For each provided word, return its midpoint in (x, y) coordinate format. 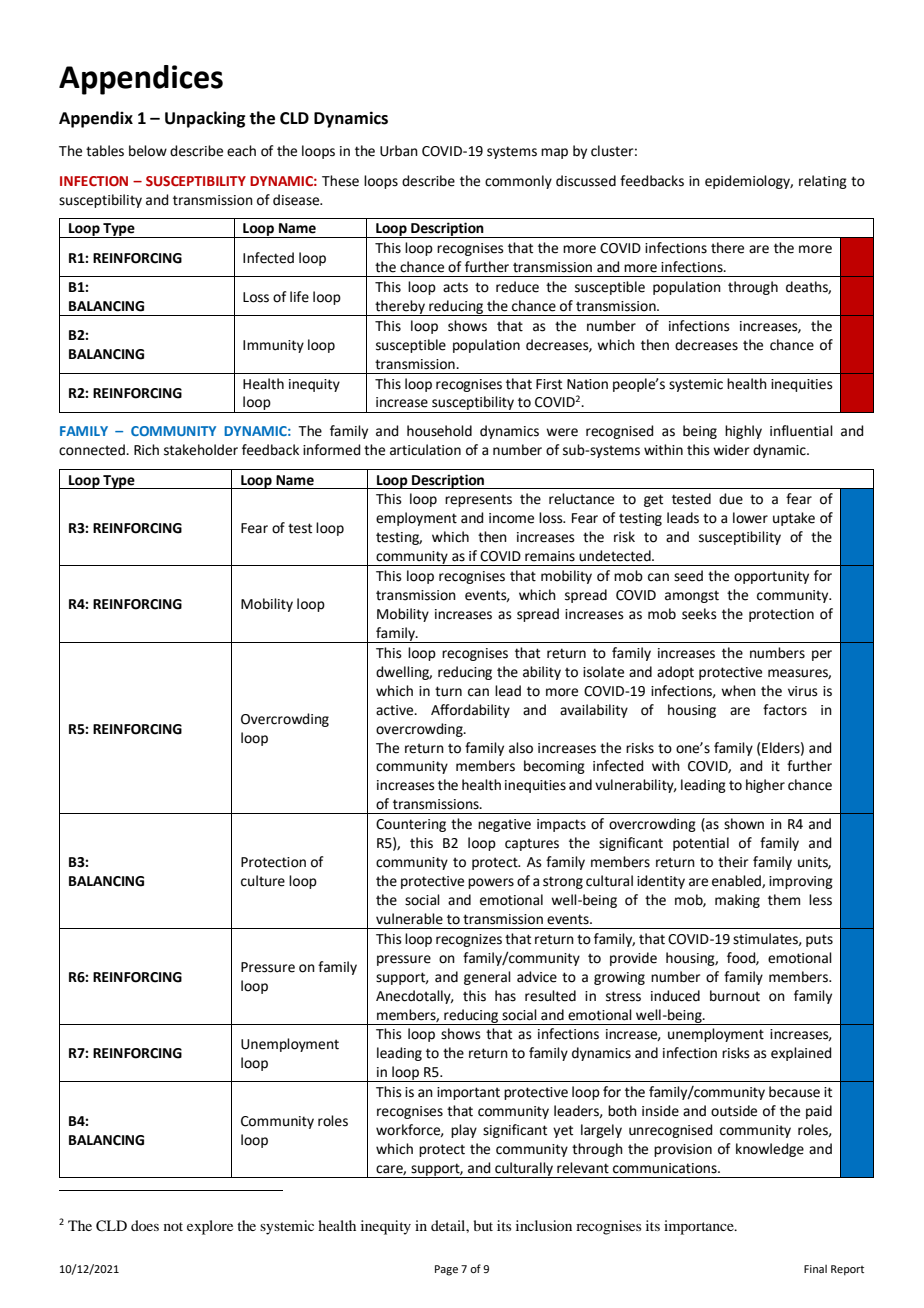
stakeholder (201, 450)
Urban (399, 151)
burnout (735, 996)
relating (823, 182)
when (738, 691)
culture (263, 881)
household (439, 431)
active (396, 710)
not (173, 1226)
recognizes (469, 940)
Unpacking (205, 119)
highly (743, 432)
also (521, 748)
